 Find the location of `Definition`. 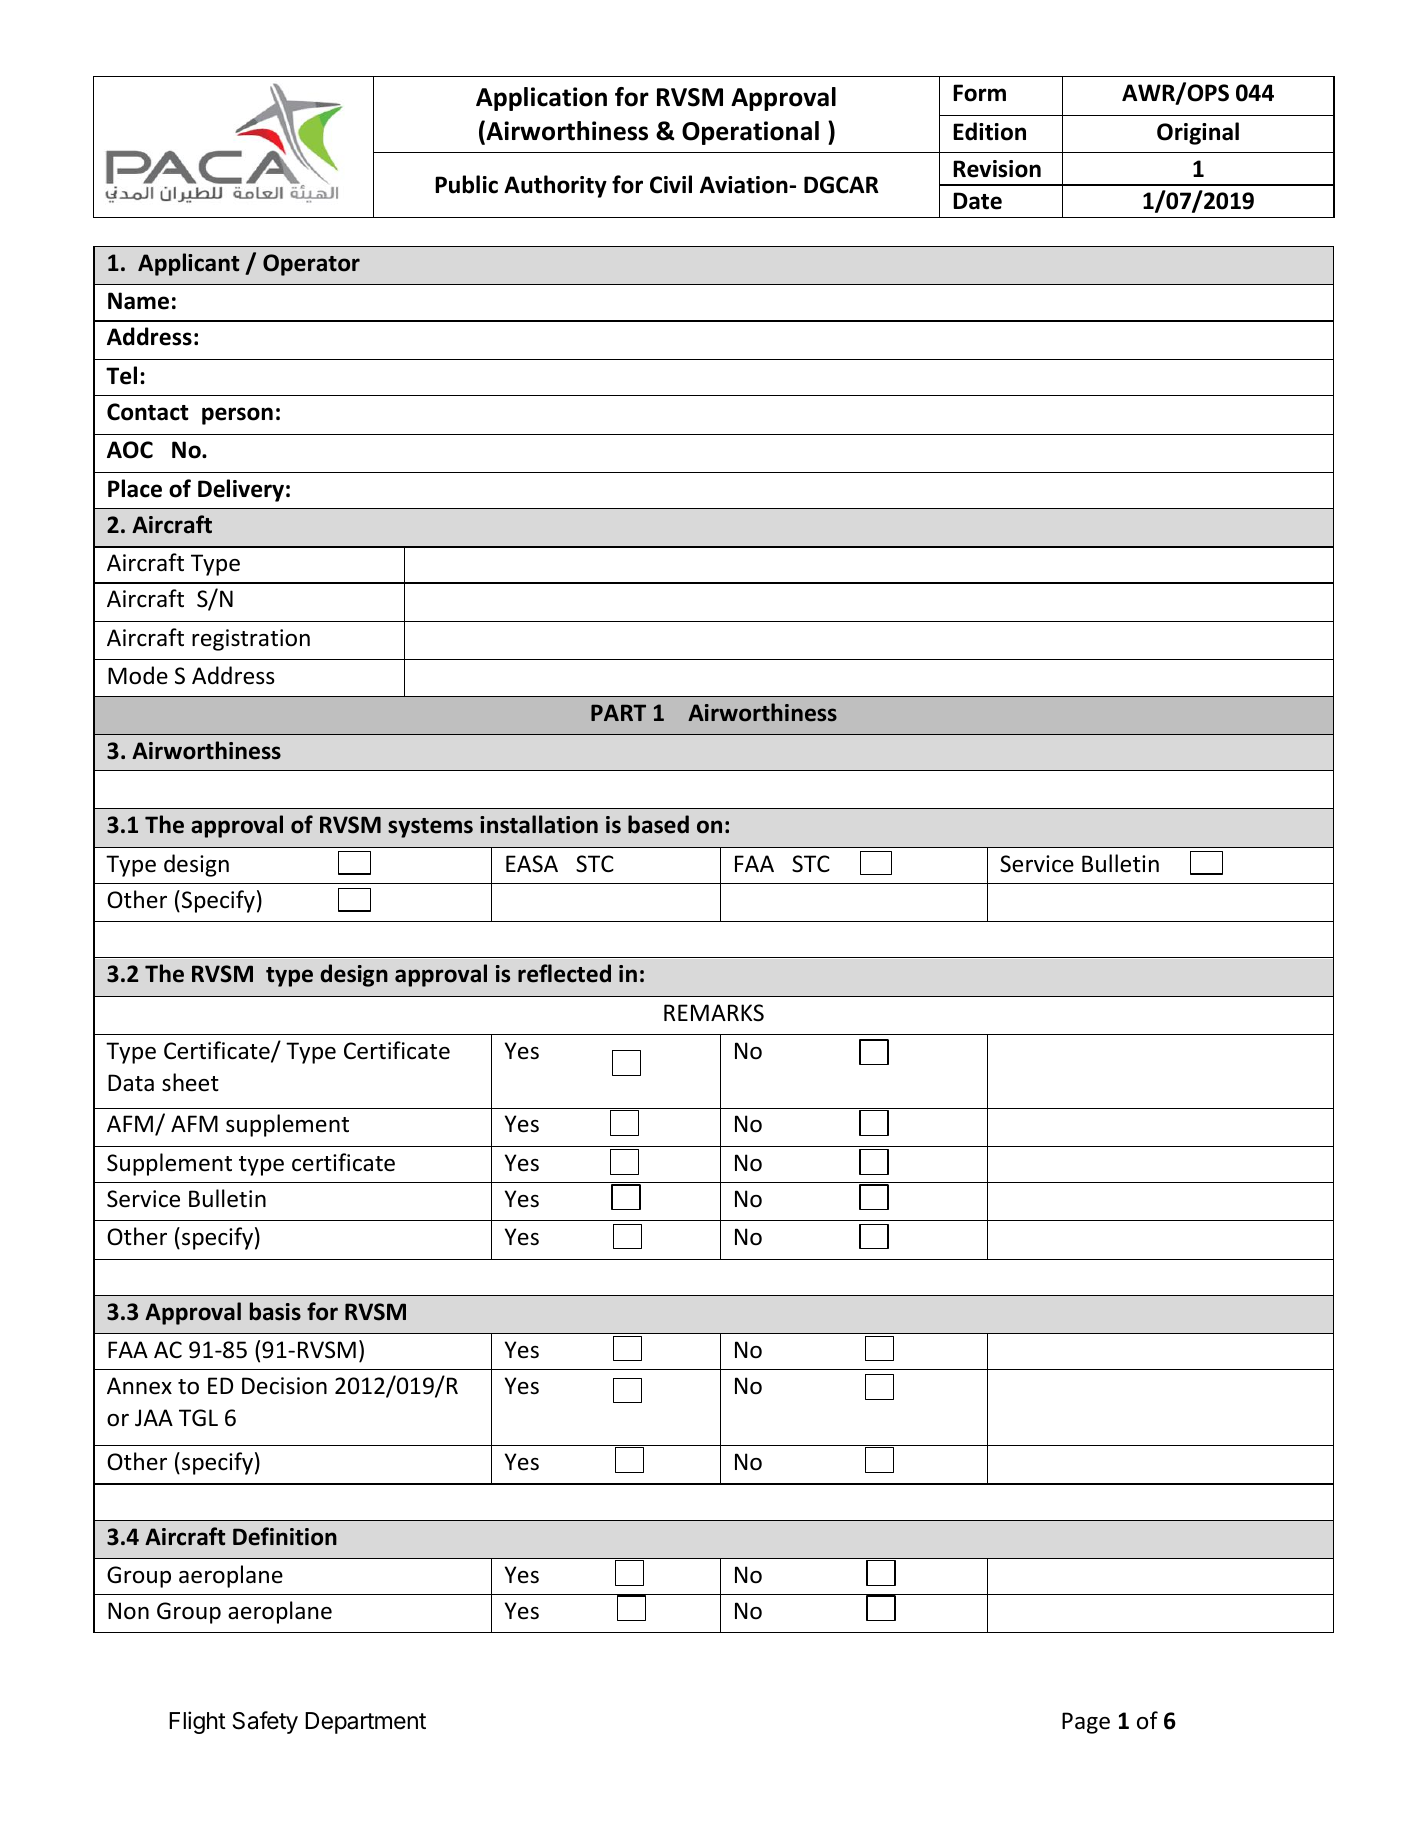

Definition is located at coordinates (285, 1536).
